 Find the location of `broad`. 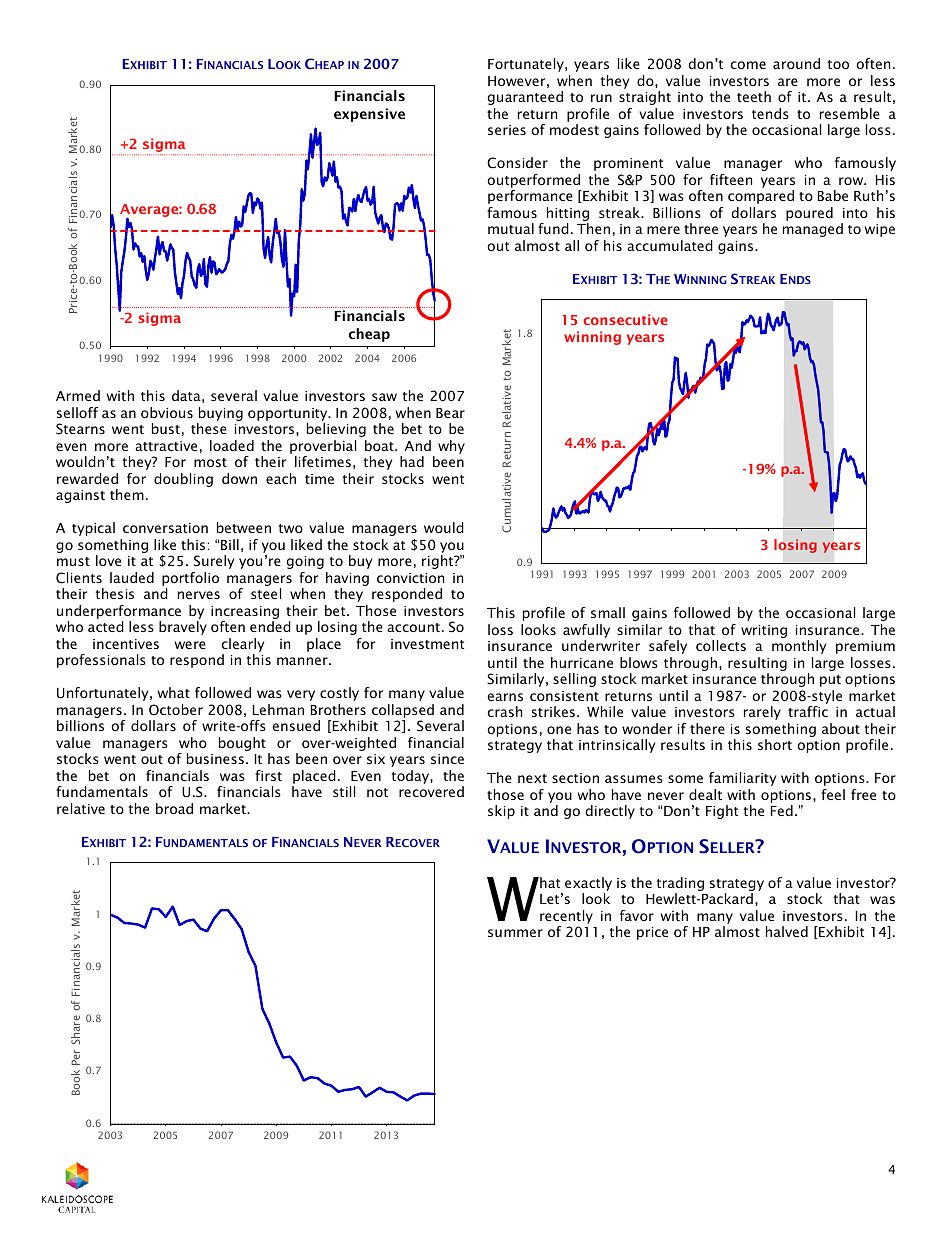

broad is located at coordinates (174, 808).
